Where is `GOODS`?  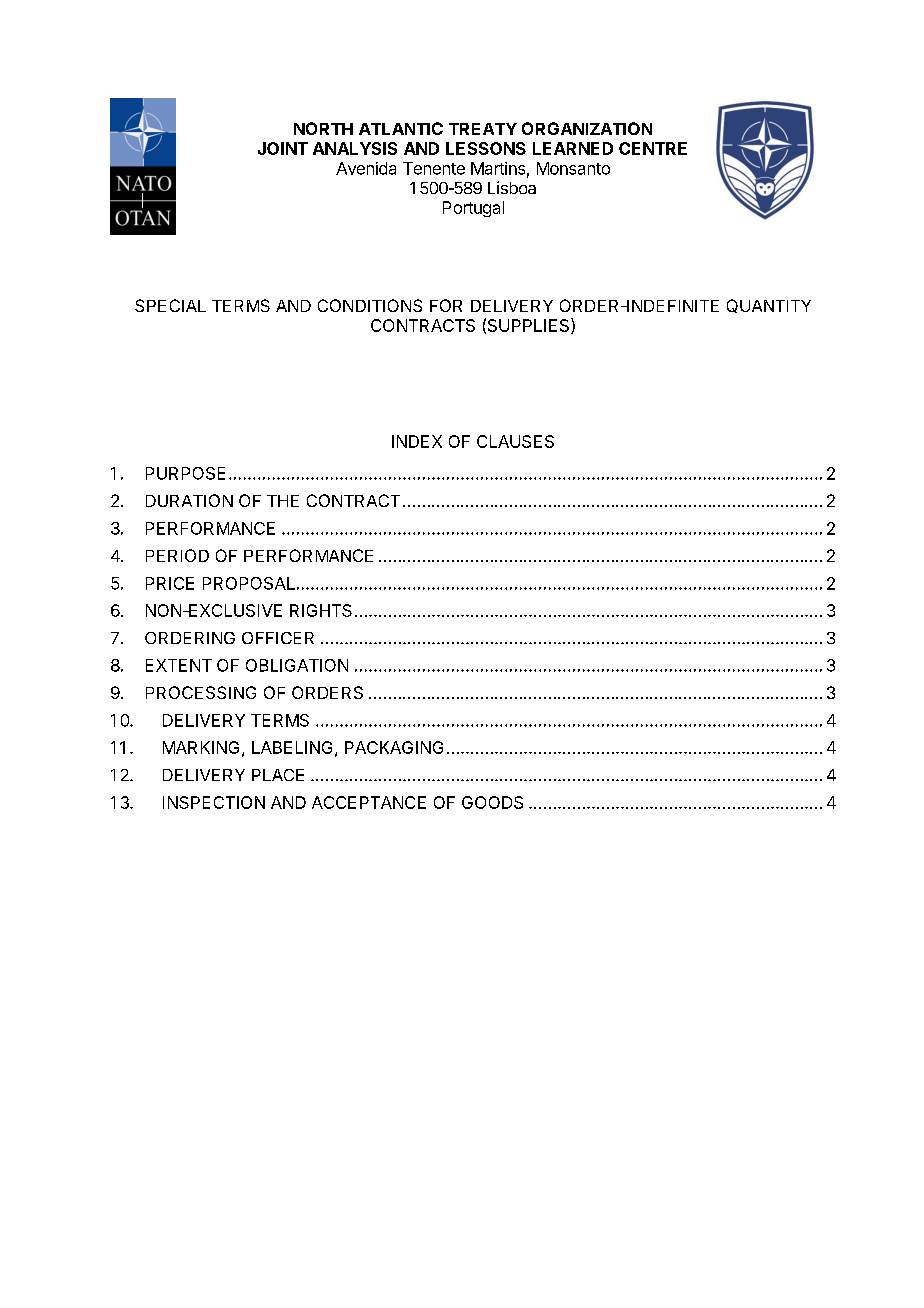 GOODS is located at coordinates (492, 802).
